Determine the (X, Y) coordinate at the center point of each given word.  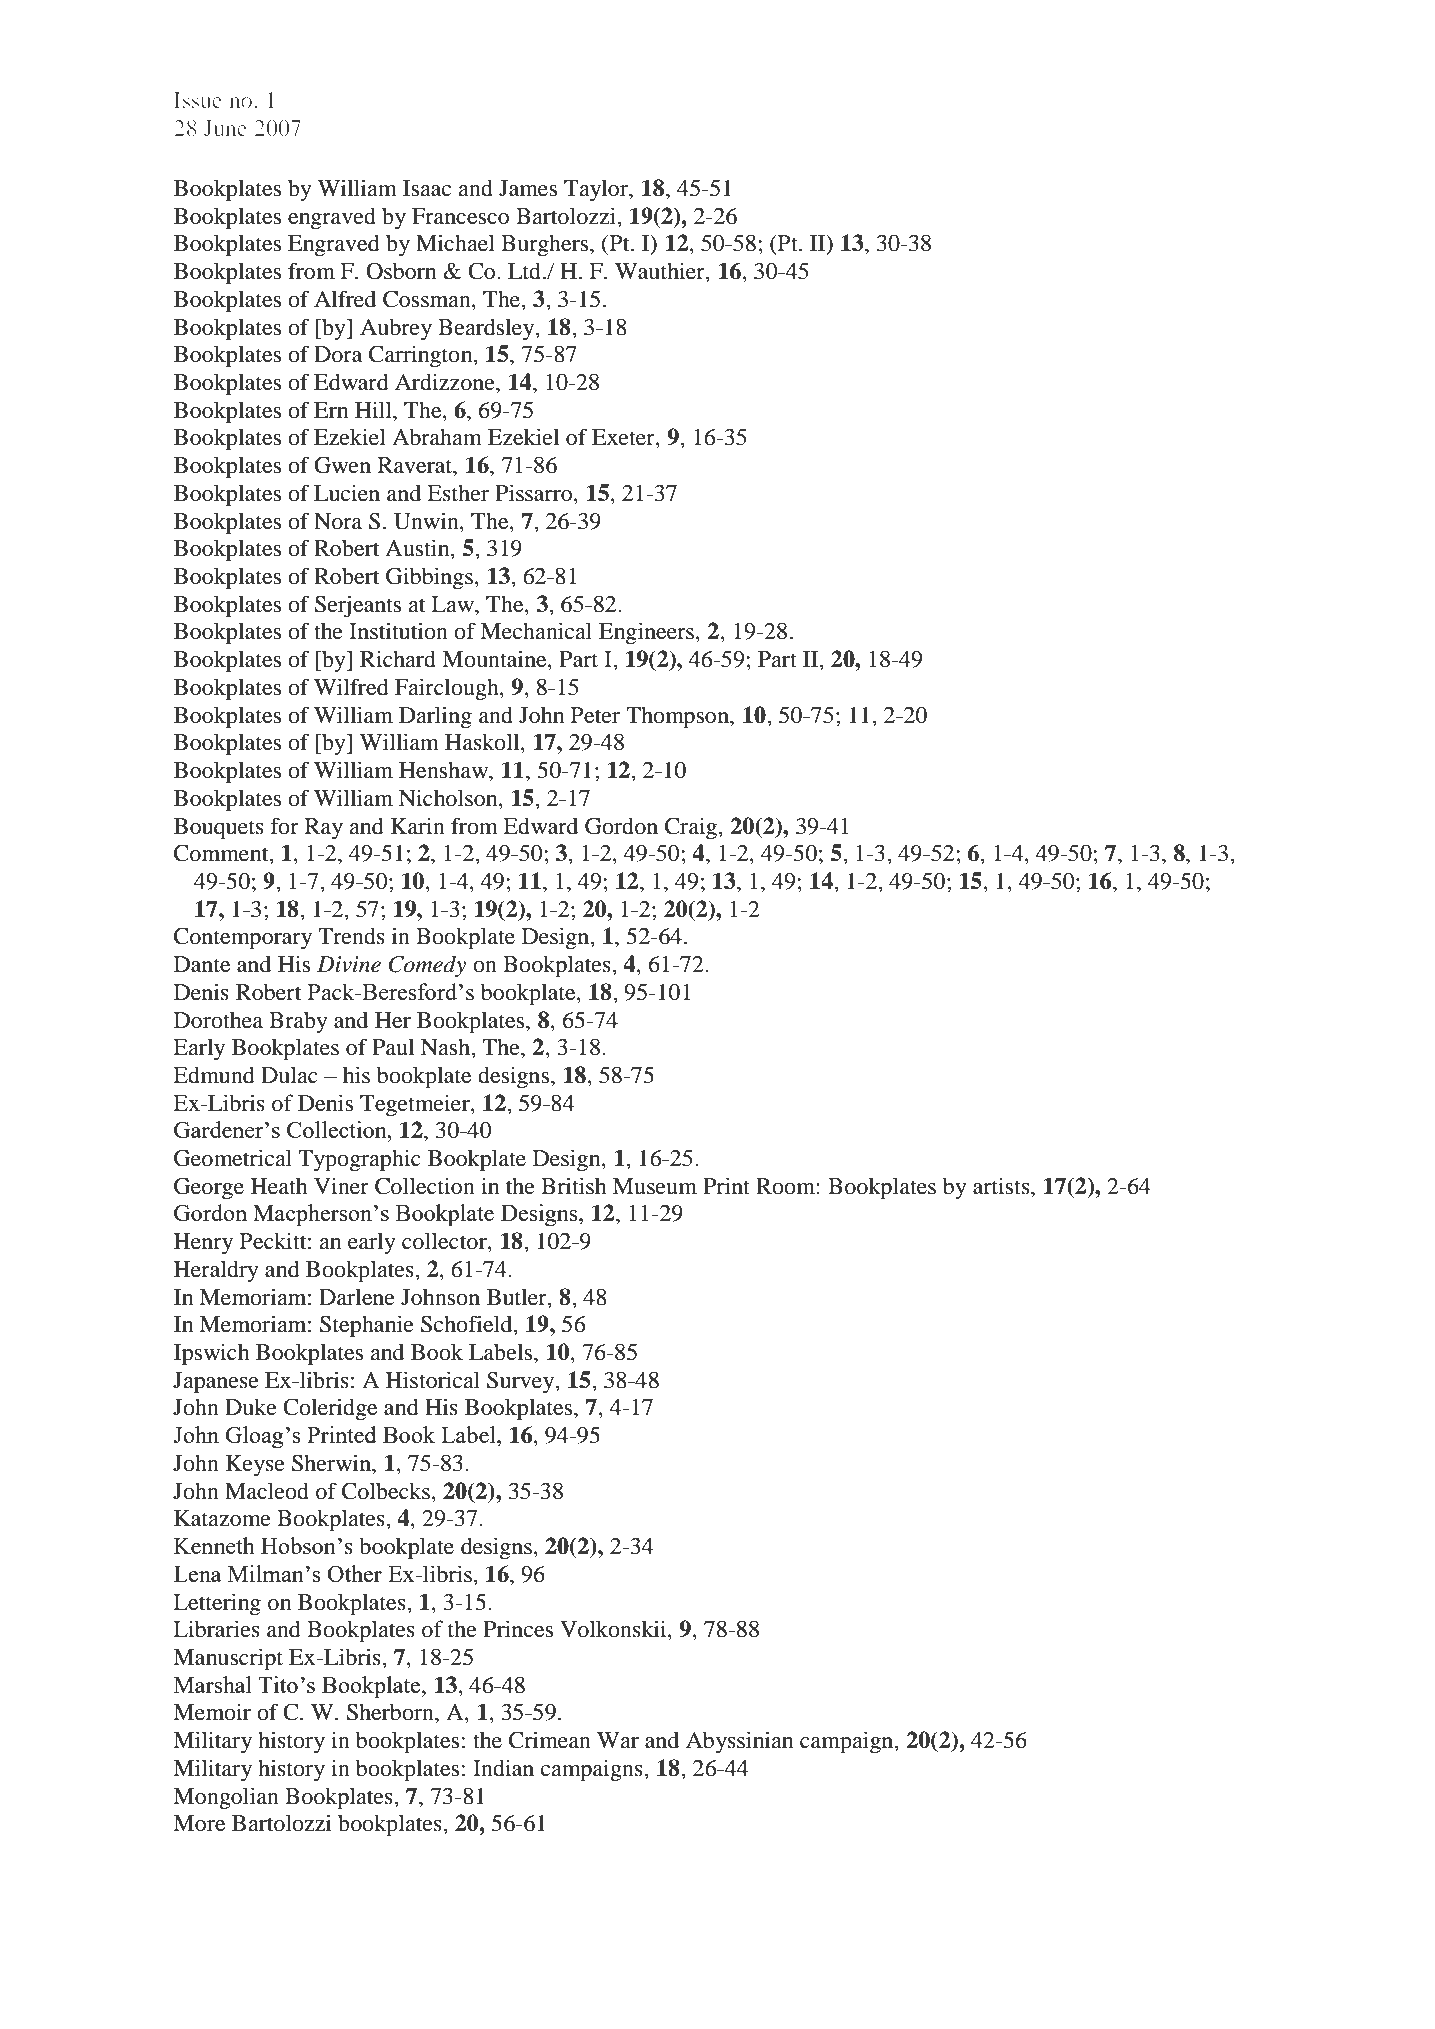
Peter (595, 715)
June (225, 128)
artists (1002, 1186)
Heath (279, 1186)
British (573, 1186)
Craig (692, 828)
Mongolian (226, 1798)
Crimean (550, 1740)
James (528, 188)
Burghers (546, 245)
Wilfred (351, 687)
